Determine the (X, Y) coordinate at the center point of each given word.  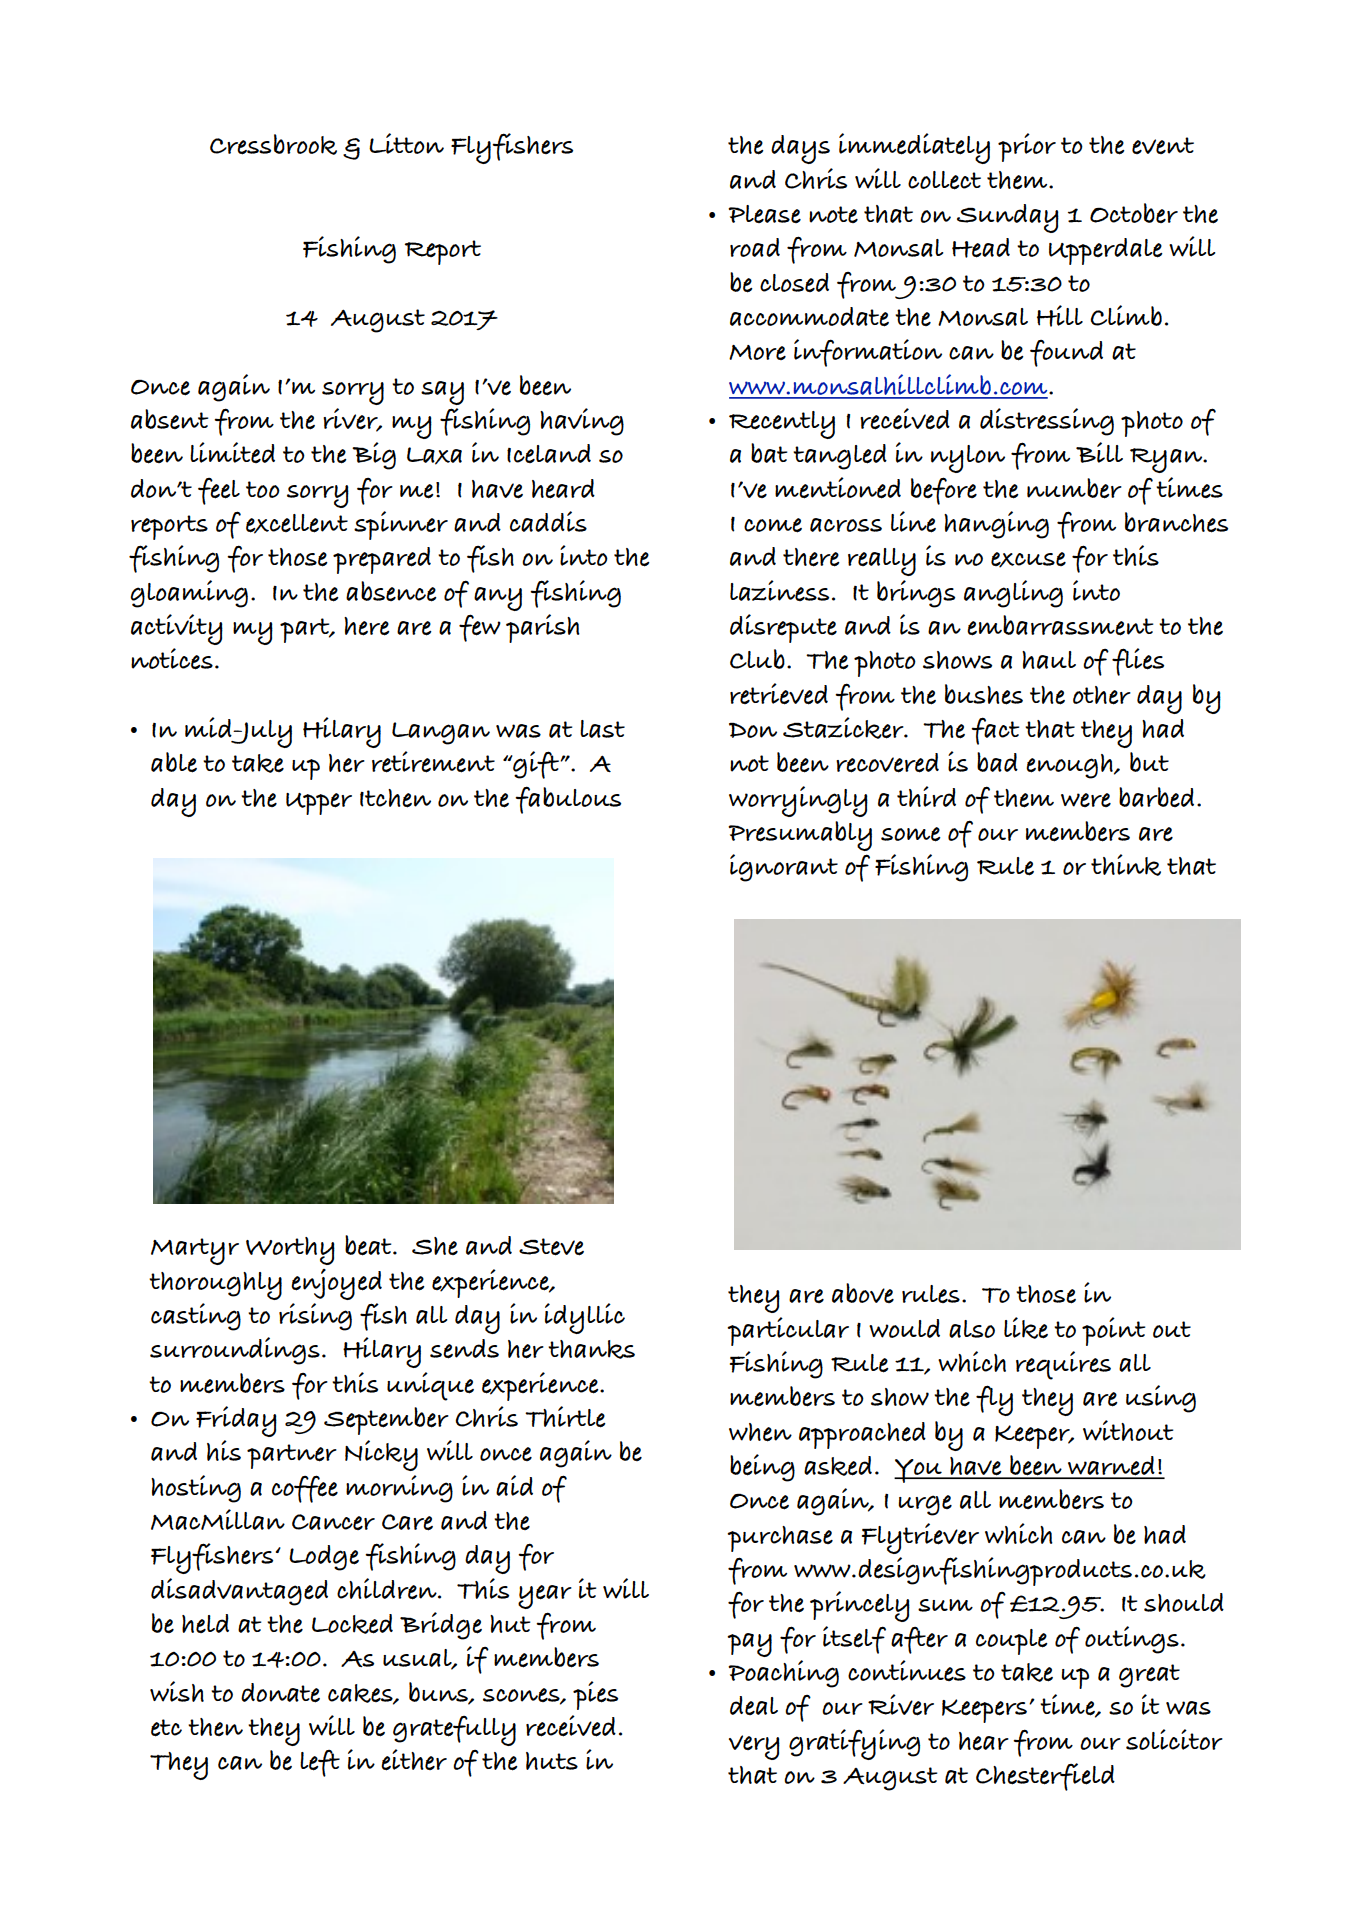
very (754, 1747)
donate (280, 1693)
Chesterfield (1045, 1777)
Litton (406, 143)
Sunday (1008, 218)
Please (764, 214)
